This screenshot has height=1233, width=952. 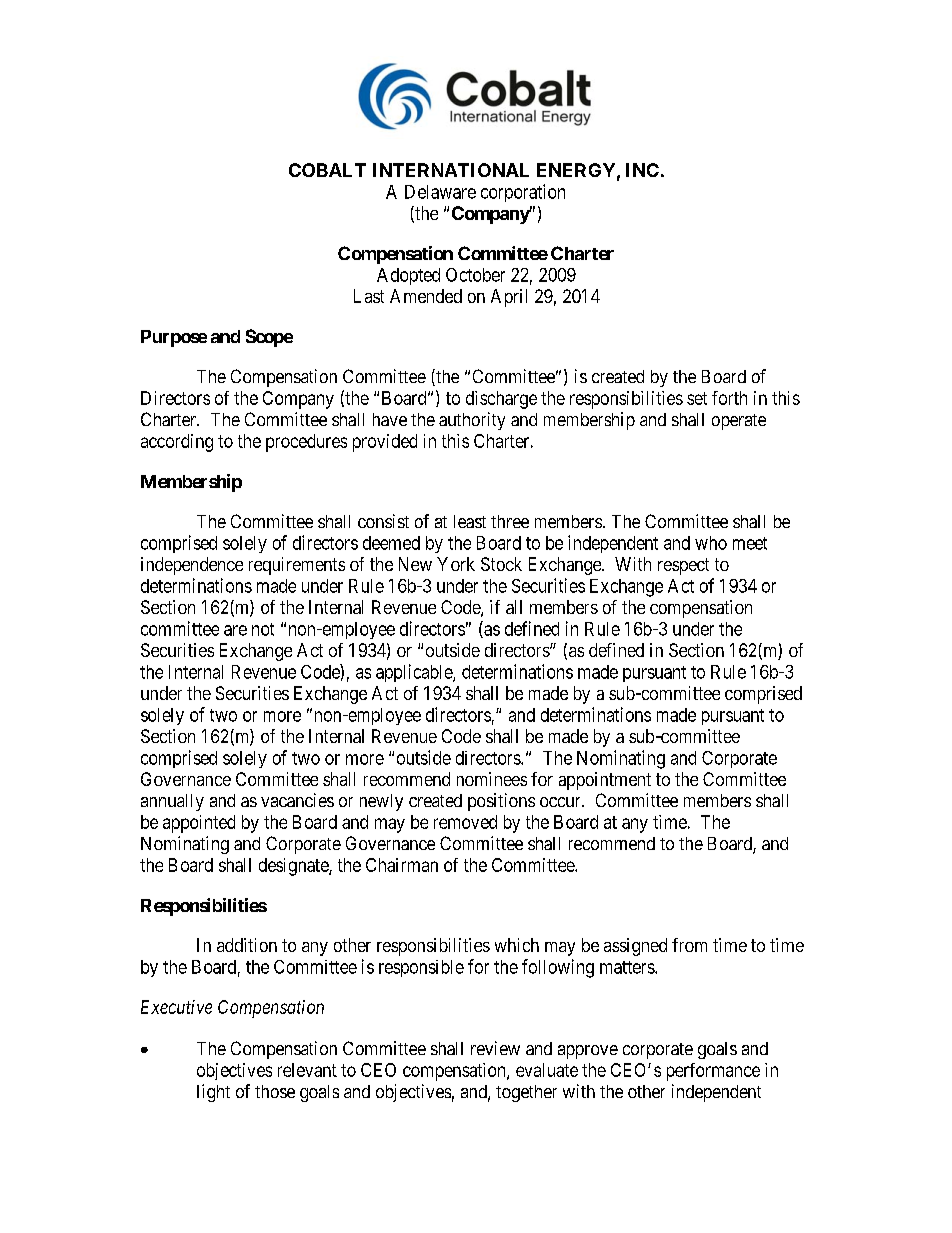 I want to click on nominees, so click(x=492, y=779).
